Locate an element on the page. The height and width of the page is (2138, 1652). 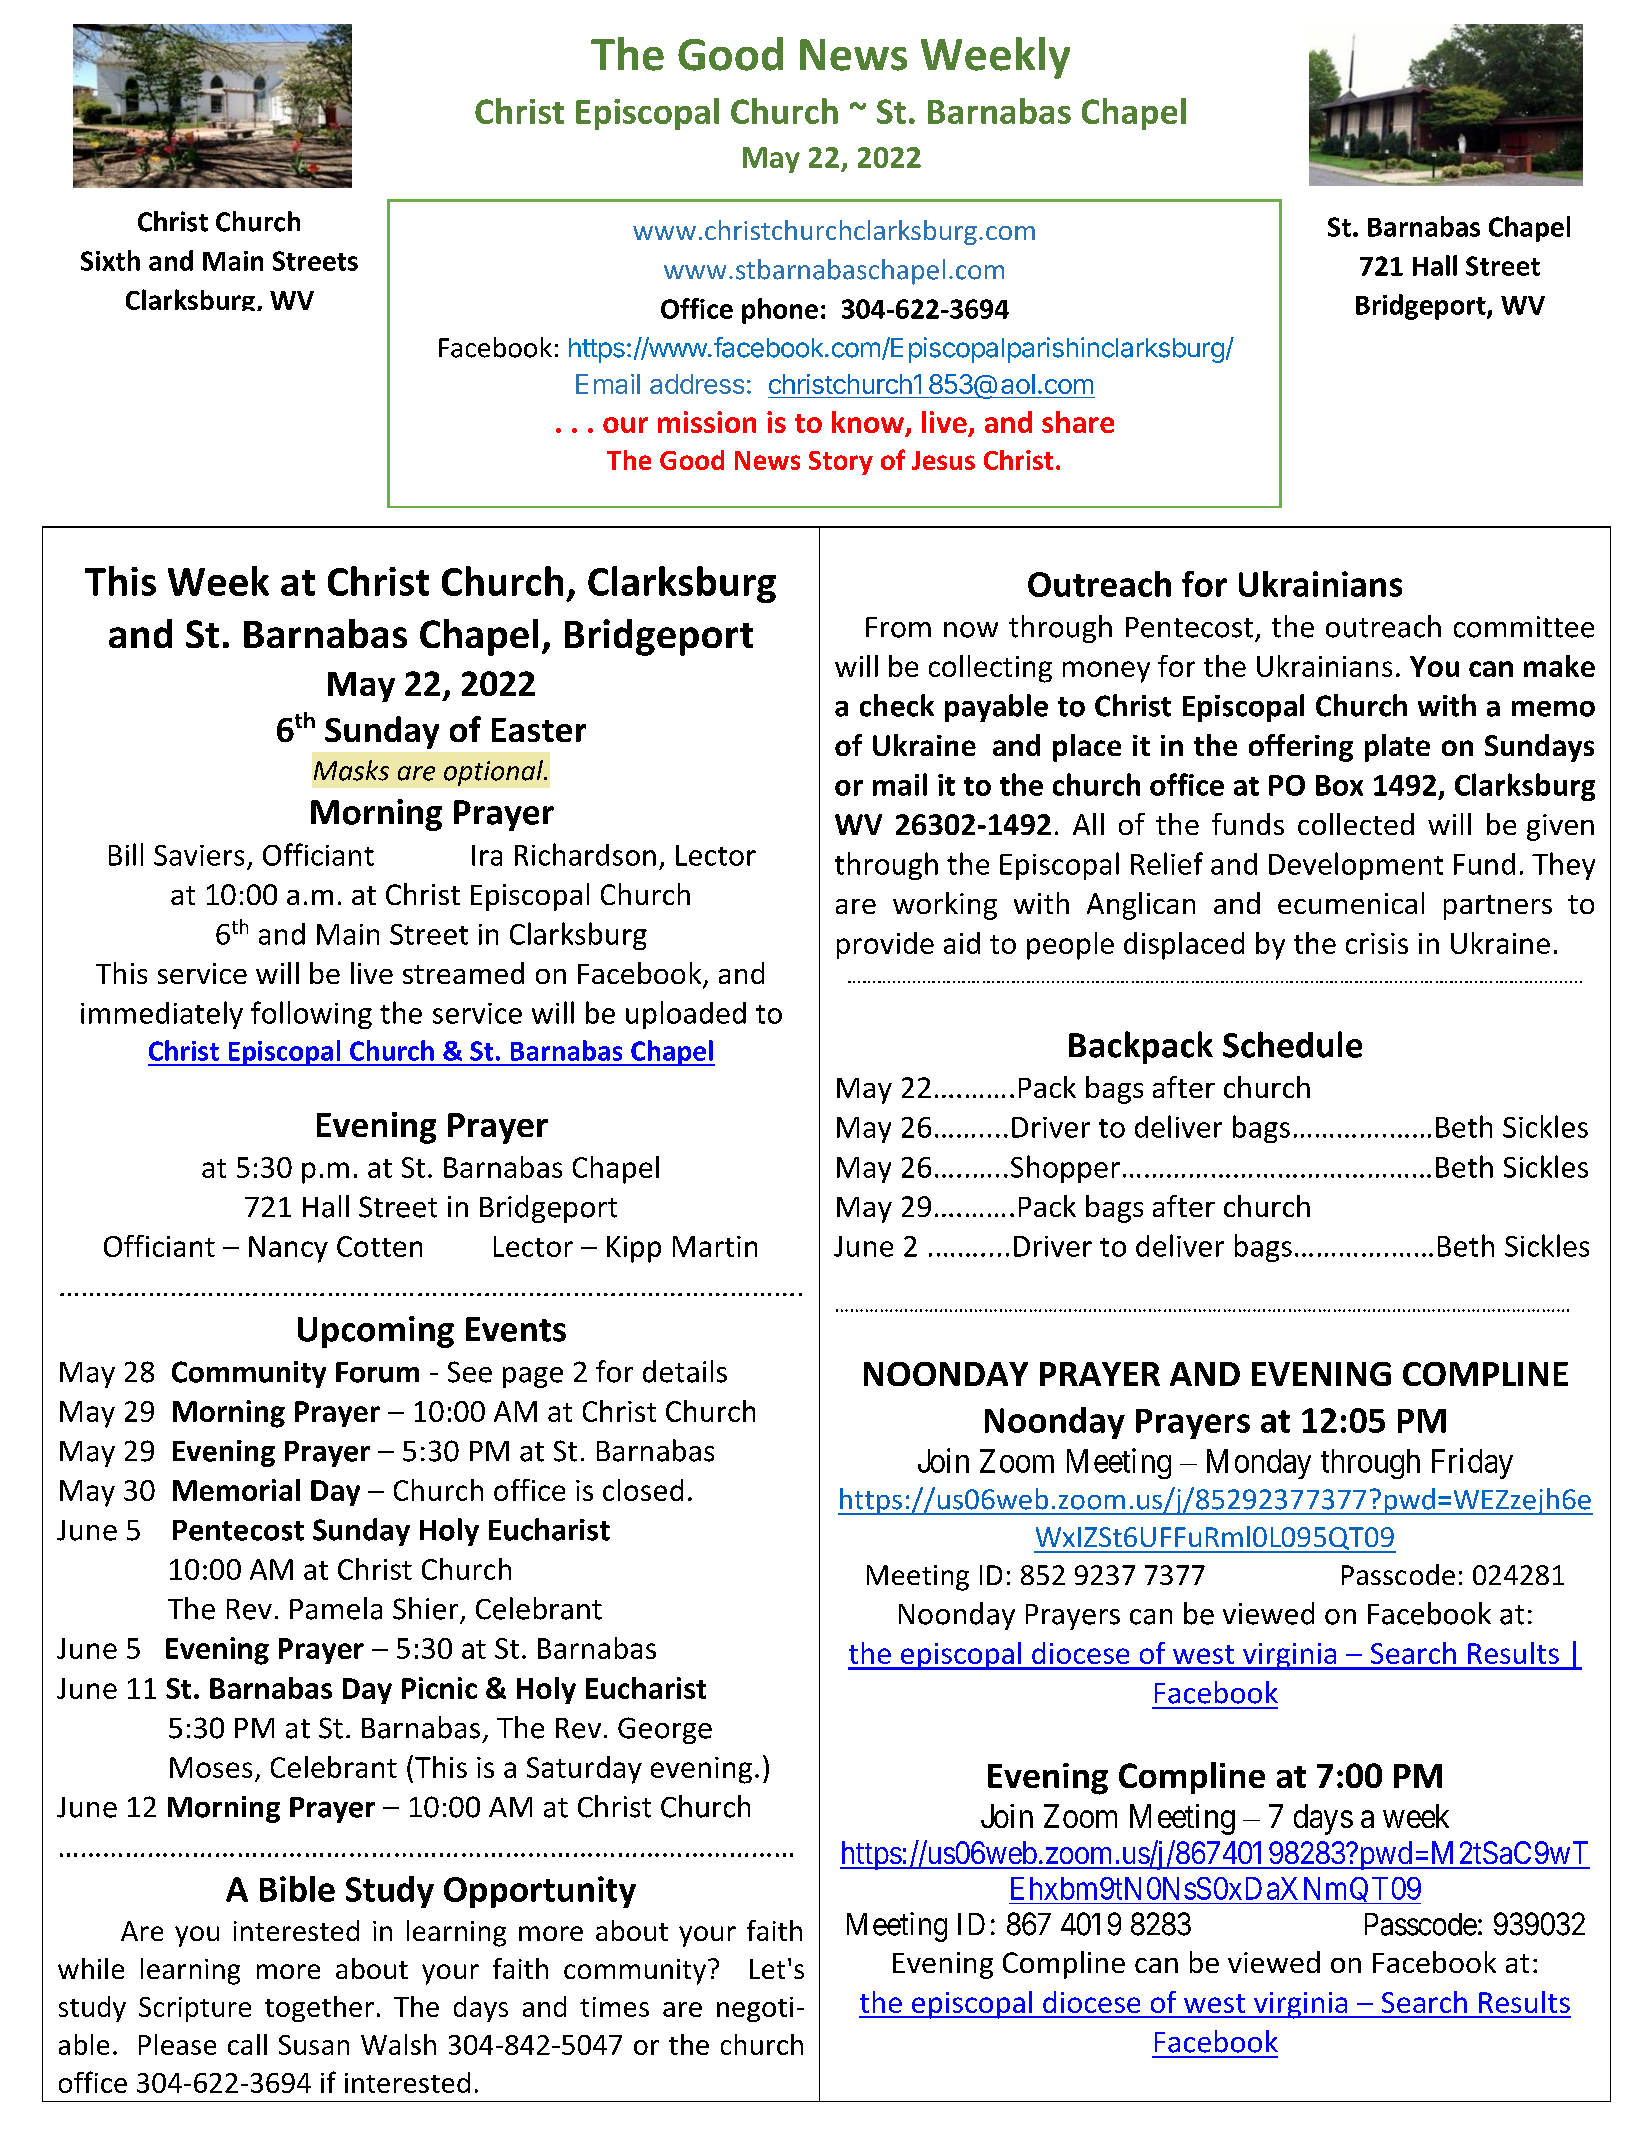
George is located at coordinates (665, 1730).
